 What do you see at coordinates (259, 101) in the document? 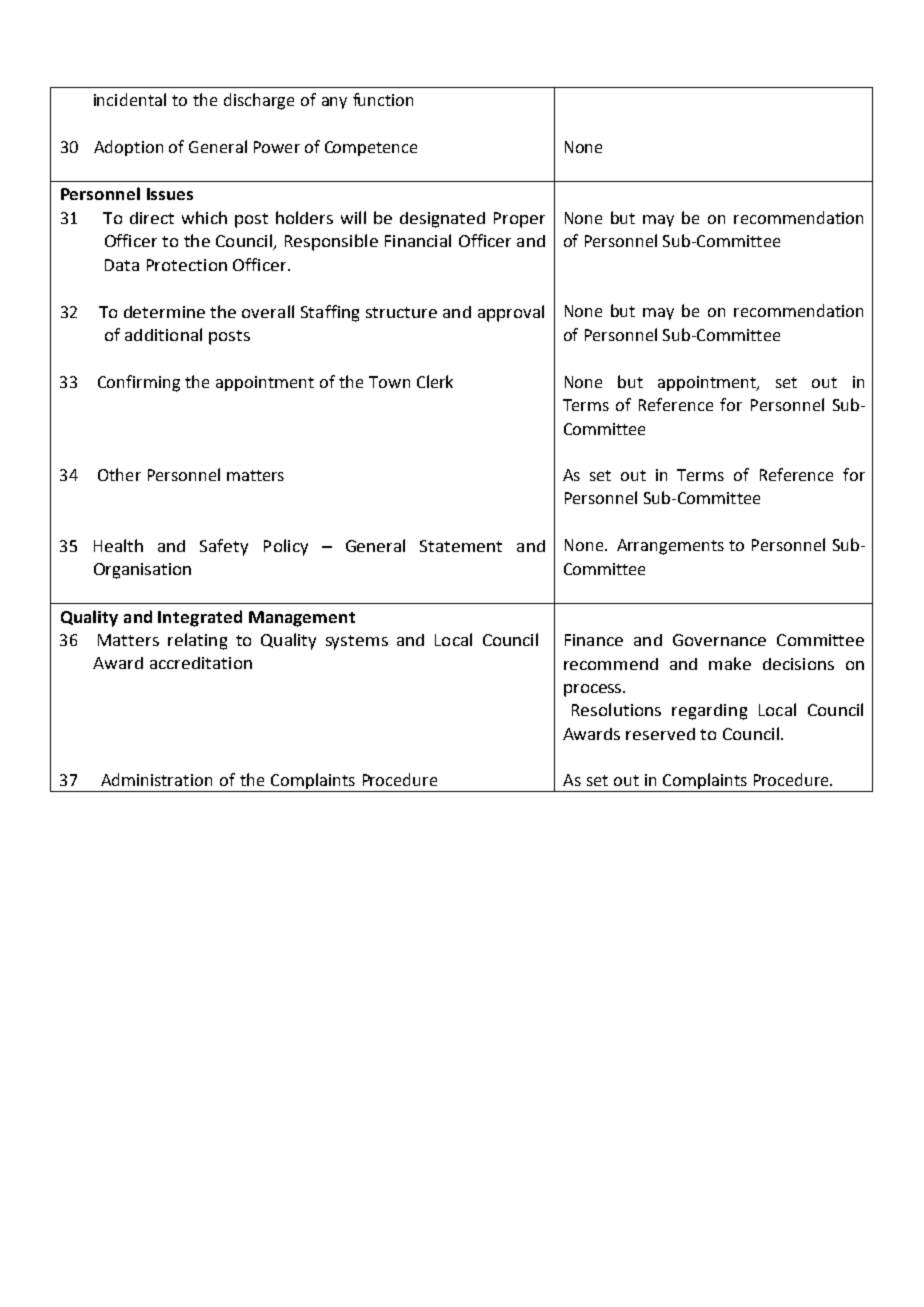
I see `discharge` at bounding box center [259, 101].
